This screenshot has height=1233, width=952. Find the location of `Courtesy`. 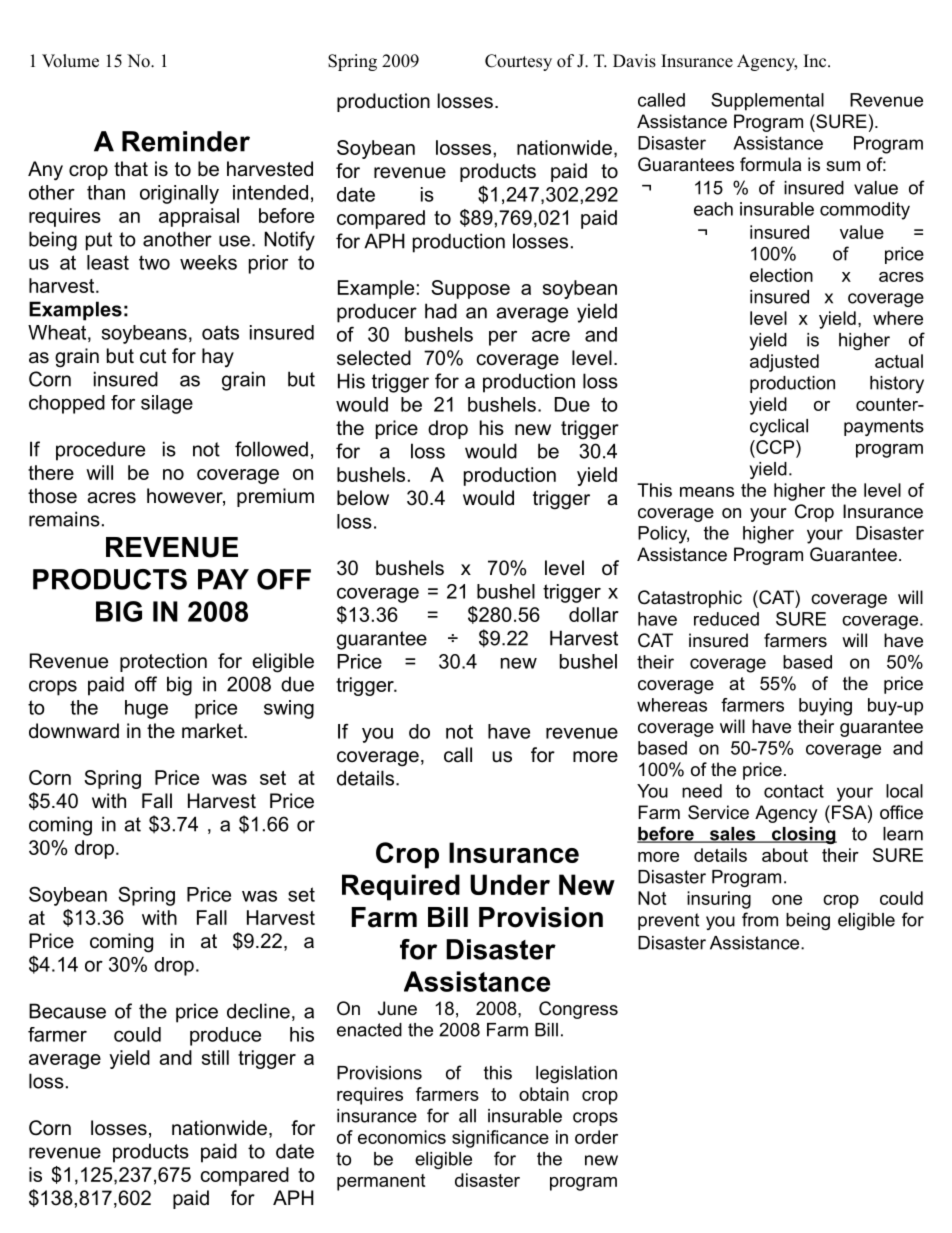

Courtesy is located at coordinates (518, 62).
